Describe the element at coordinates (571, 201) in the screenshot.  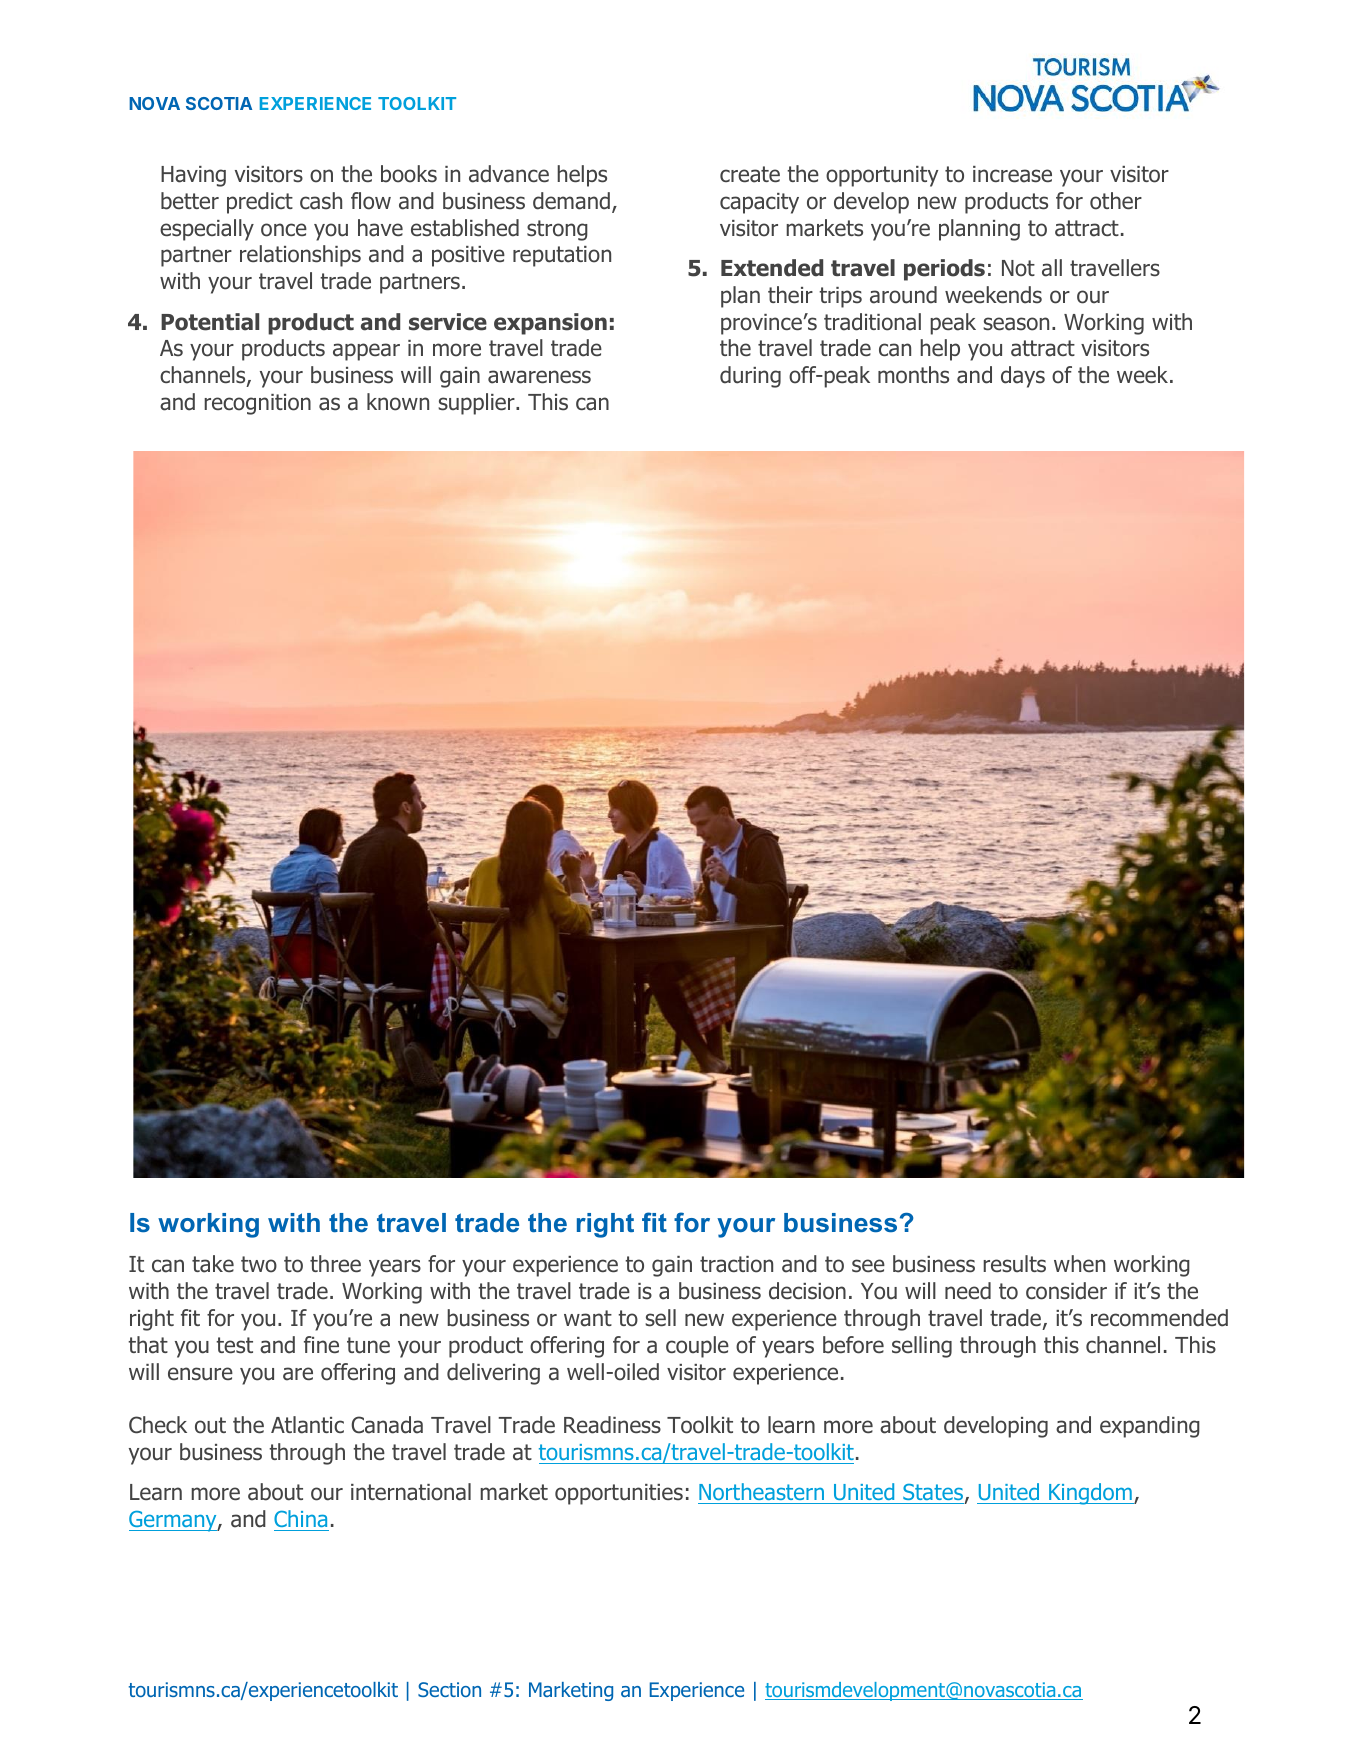
I see `demand` at that location.
